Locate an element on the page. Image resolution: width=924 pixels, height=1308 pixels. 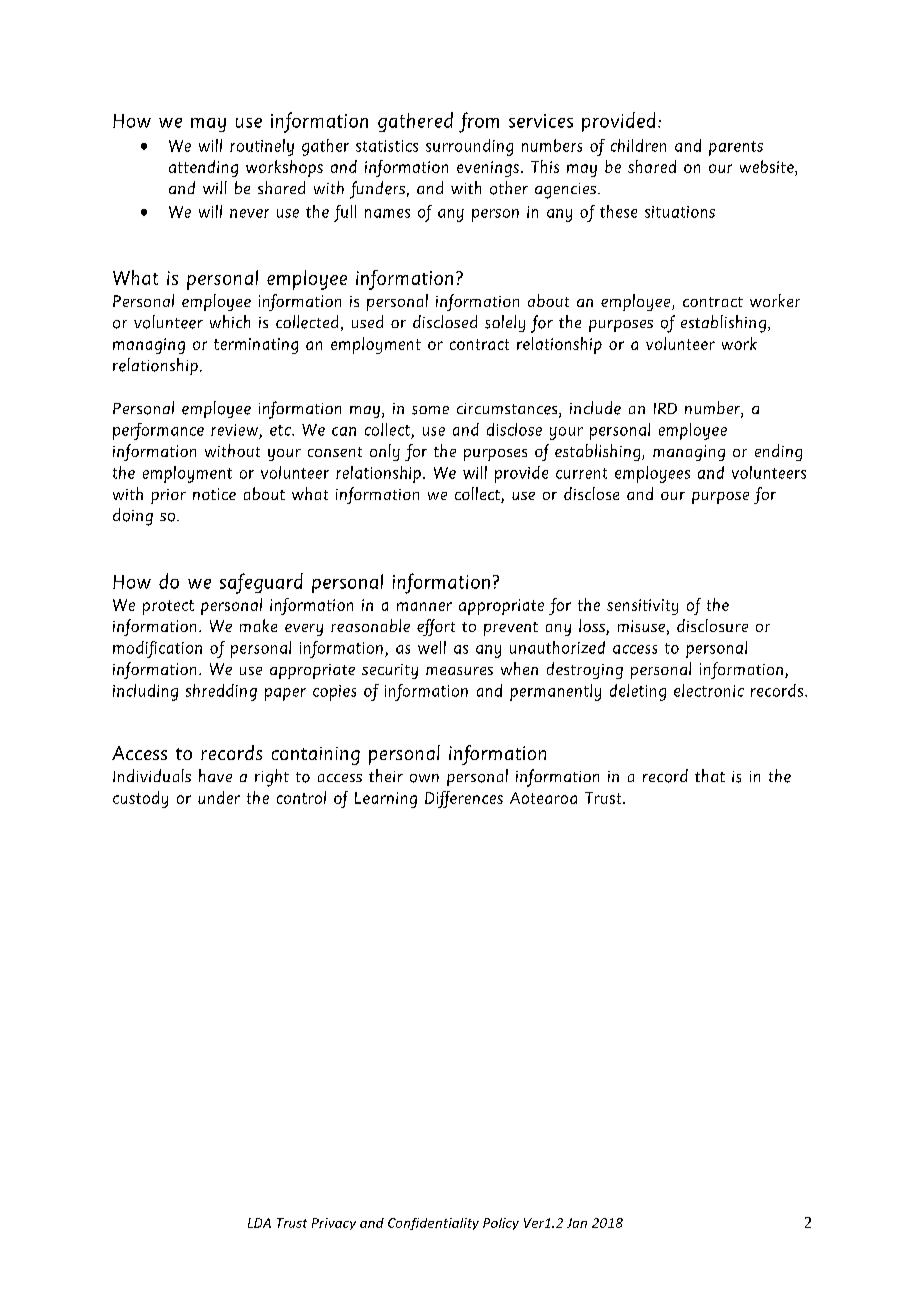
have is located at coordinates (215, 775).
